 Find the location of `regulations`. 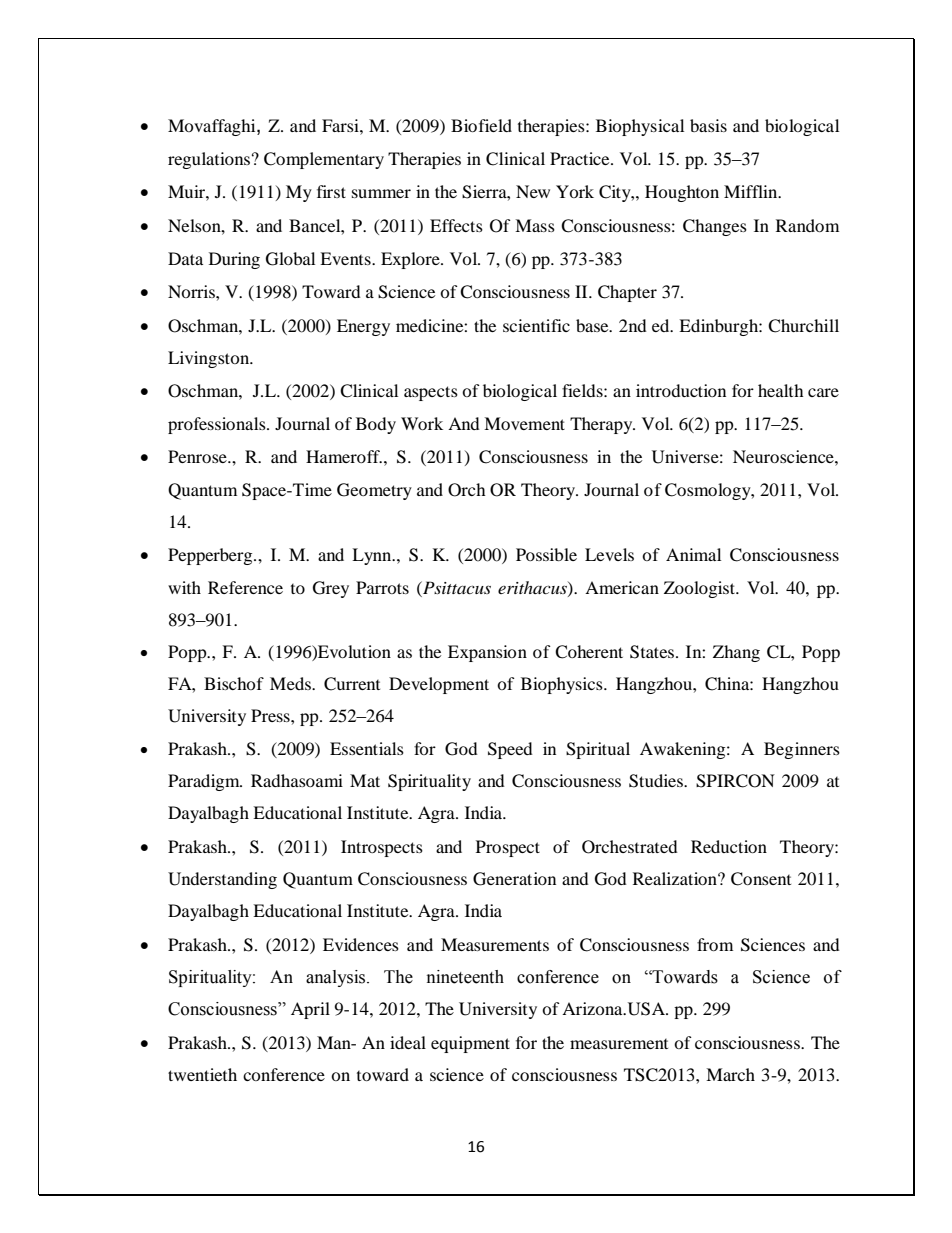

regulations is located at coordinates (209, 160).
